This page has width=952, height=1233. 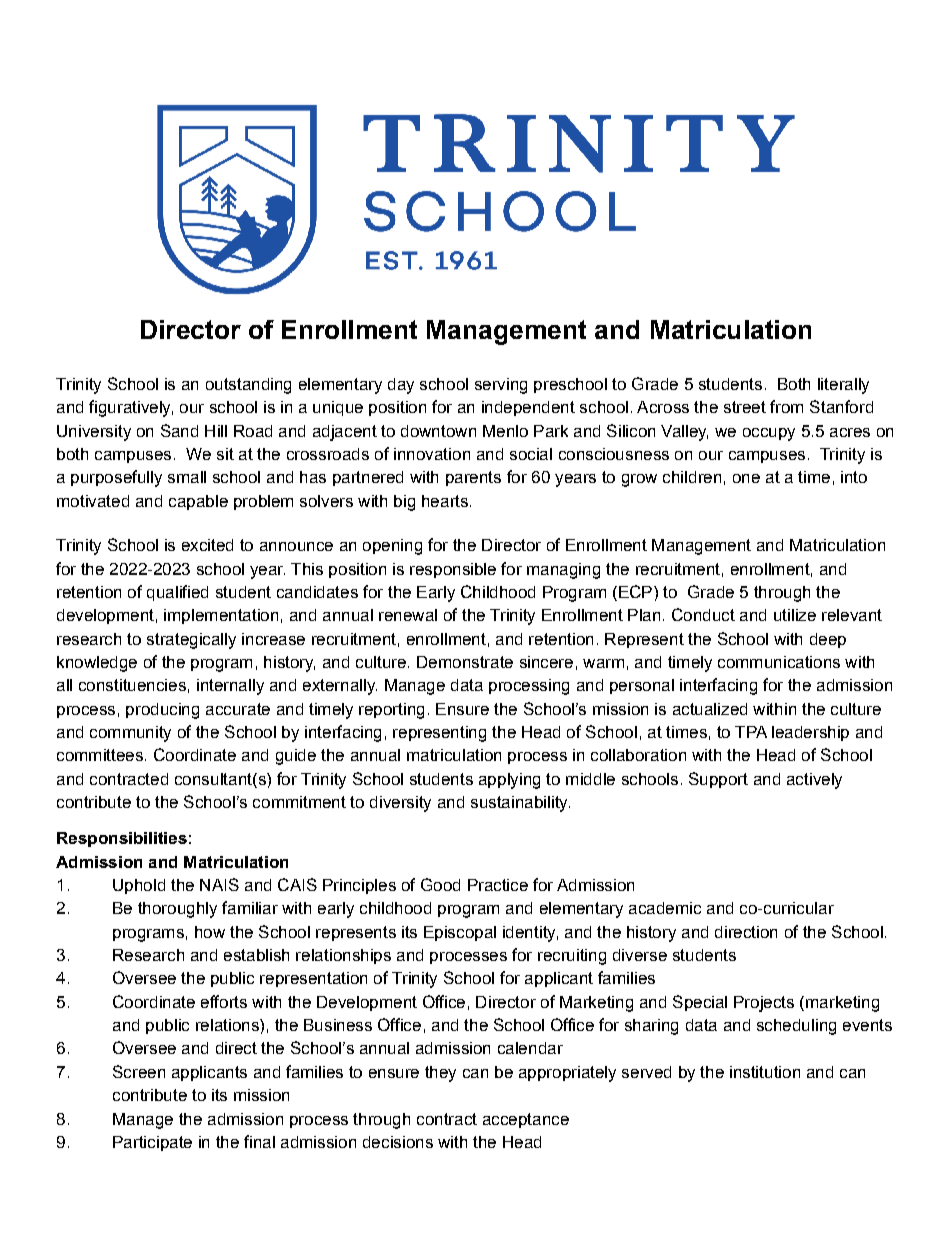 I want to click on applying, so click(x=509, y=781).
